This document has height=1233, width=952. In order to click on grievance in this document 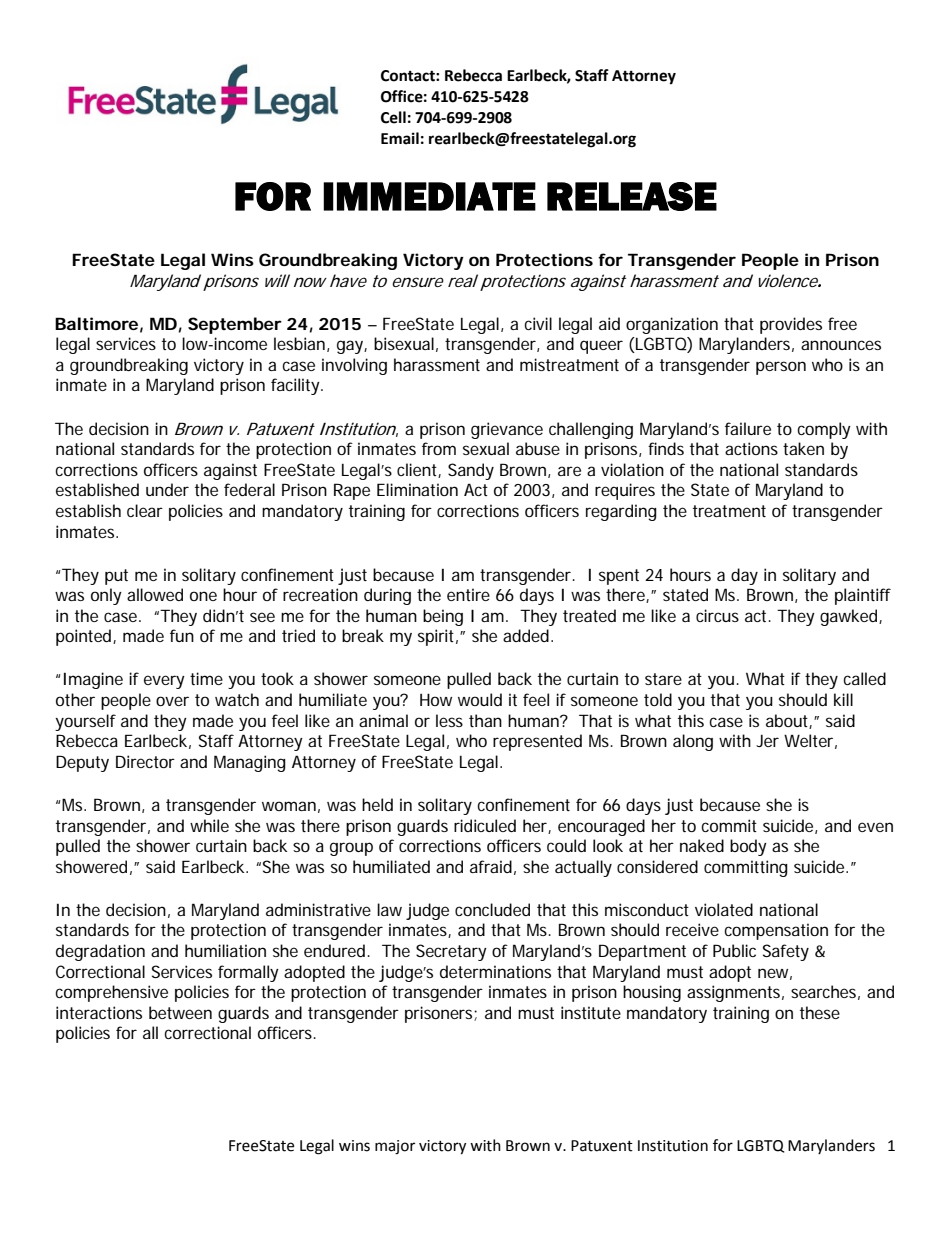, I will do `click(507, 430)`.
